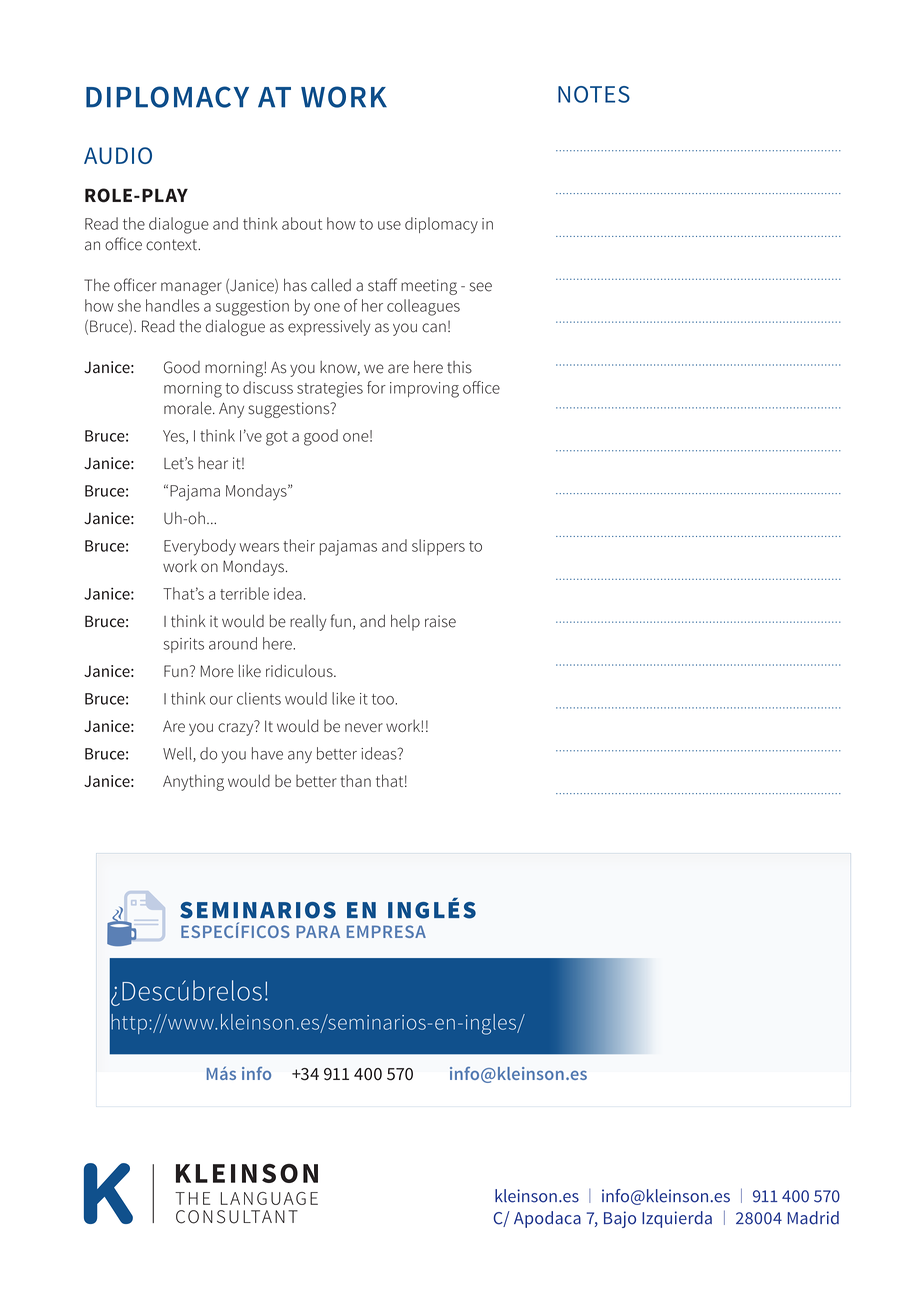 The image size is (924, 1308). What do you see at coordinates (594, 94) in the image?
I see `NOTES` at bounding box center [594, 94].
